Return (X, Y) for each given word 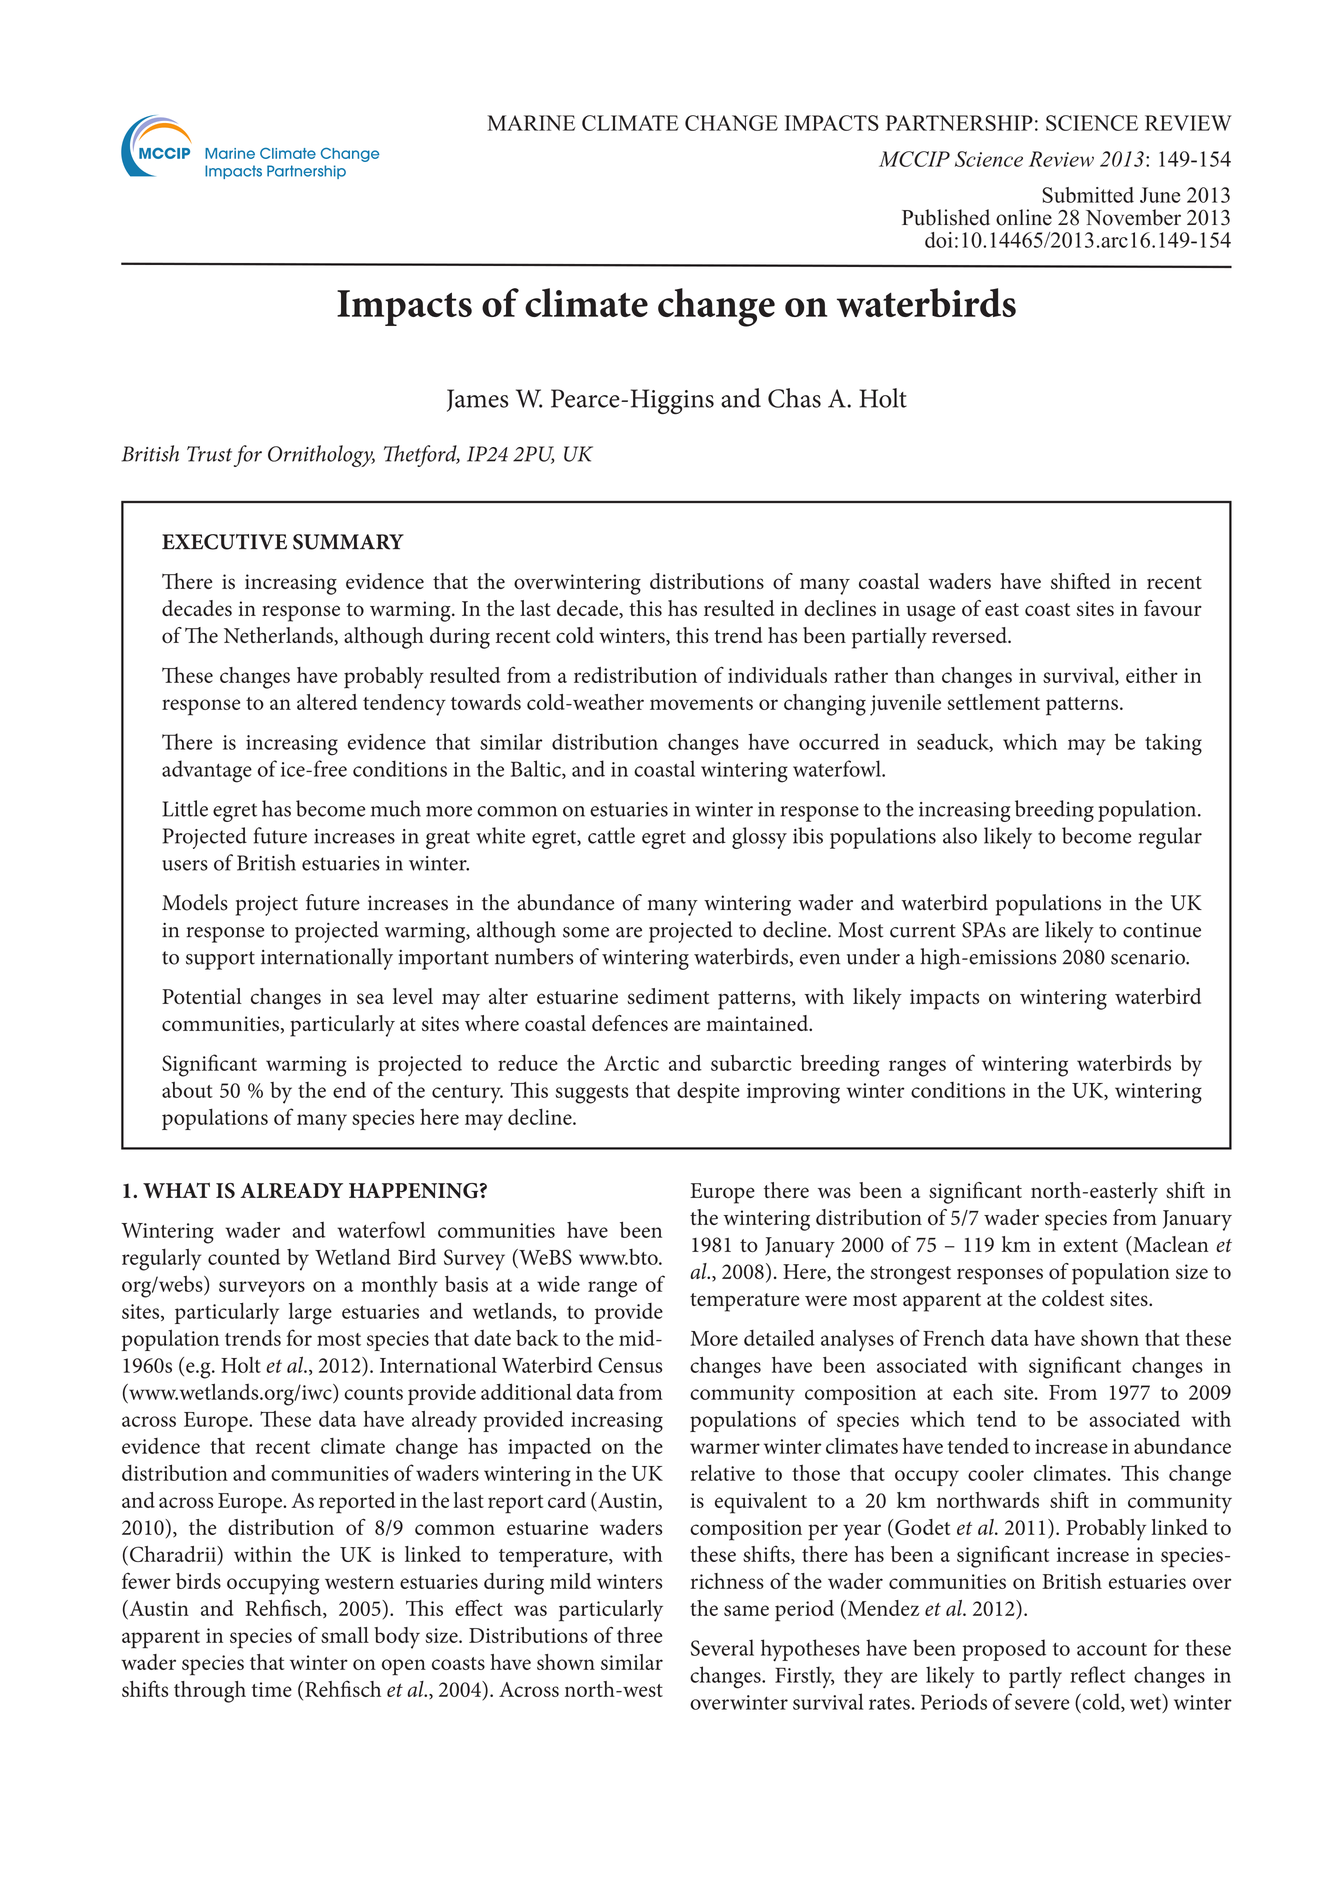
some (586, 932)
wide (558, 1284)
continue (1162, 930)
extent (1090, 1245)
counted (244, 1257)
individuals (777, 675)
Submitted (1088, 195)
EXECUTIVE (224, 542)
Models (195, 902)
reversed (970, 635)
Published (946, 217)
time (271, 1689)
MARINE (531, 123)
